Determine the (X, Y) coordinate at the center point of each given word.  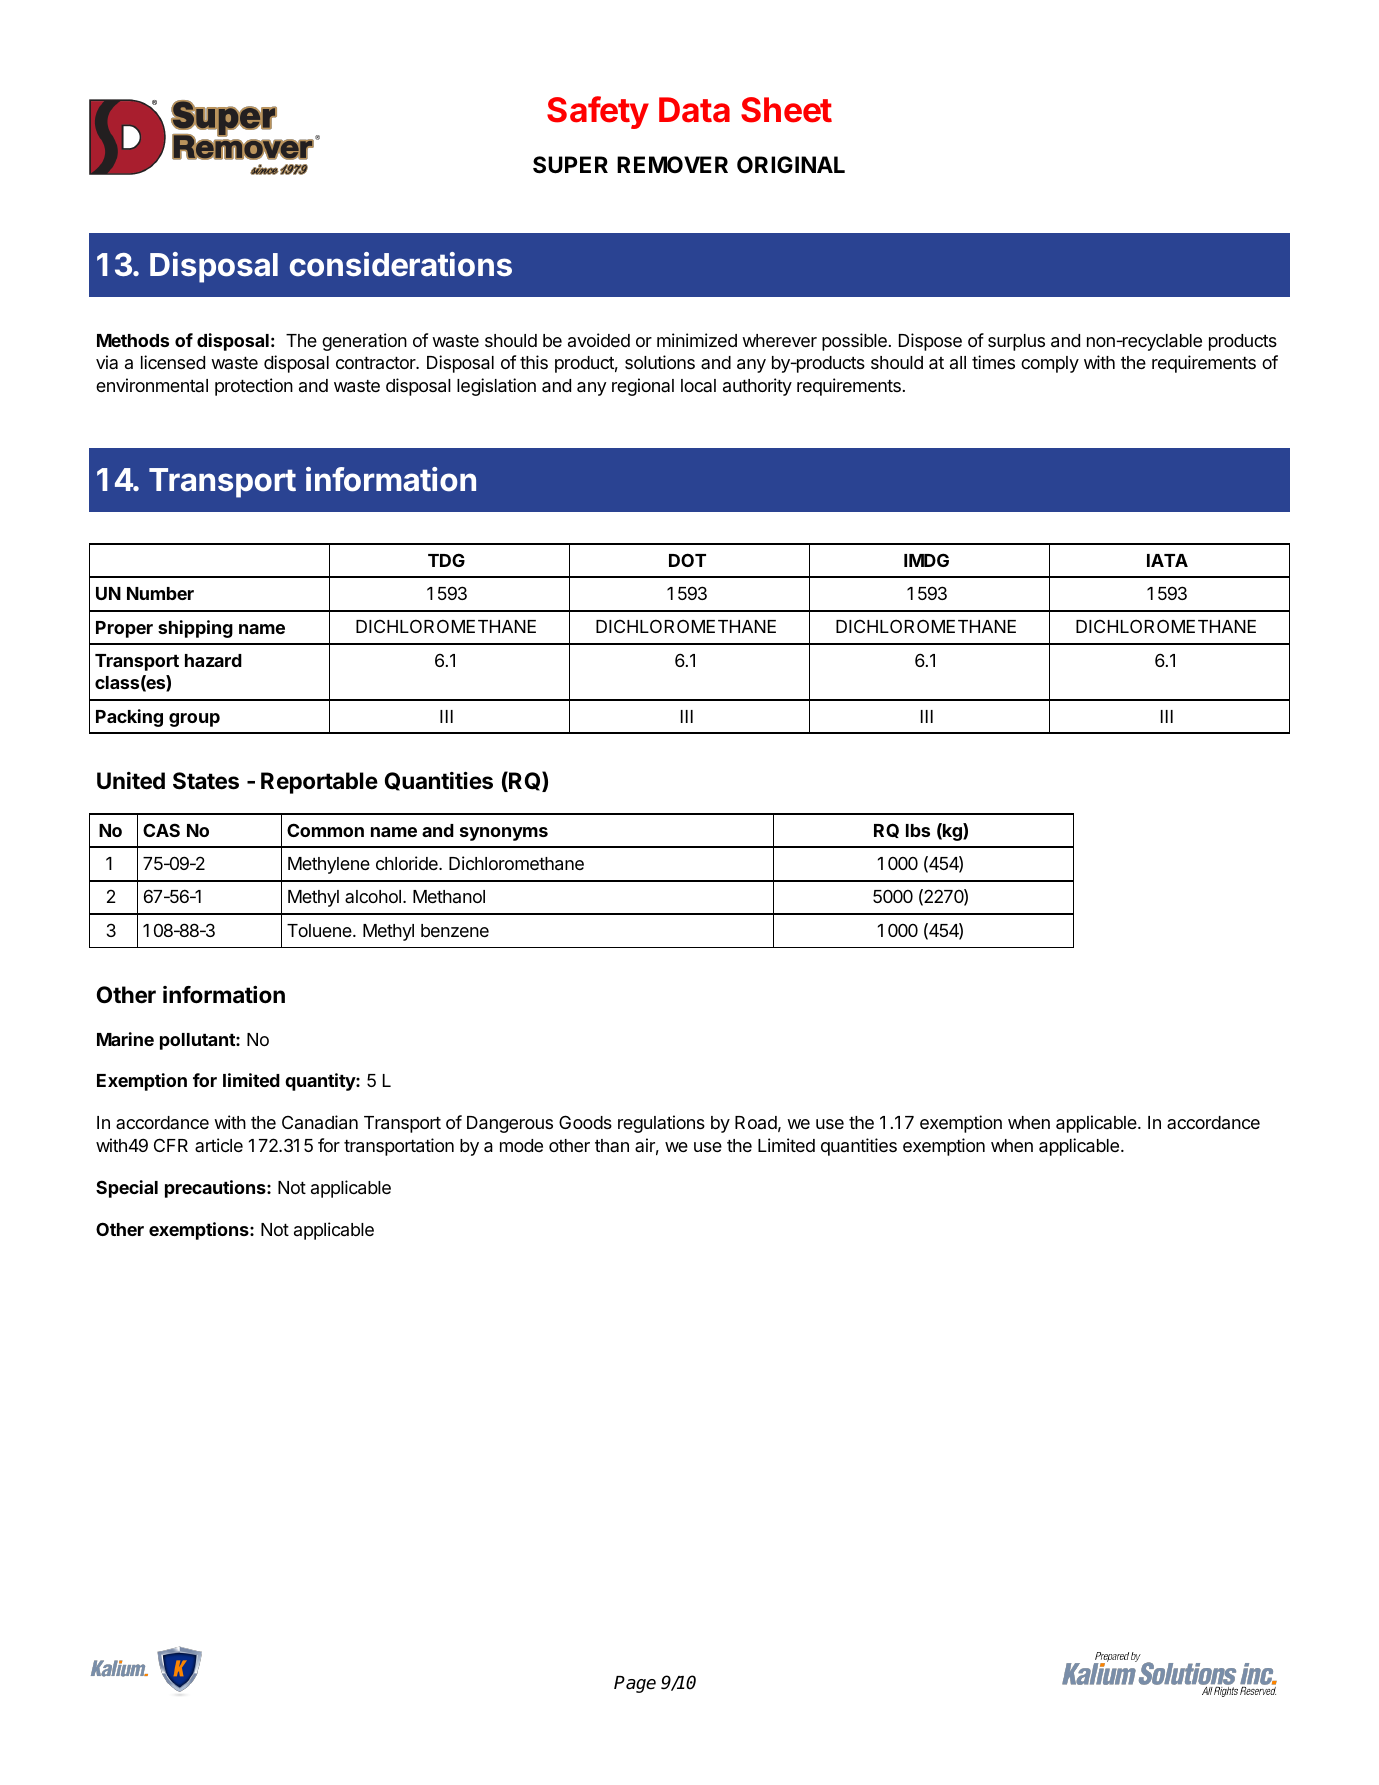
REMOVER (672, 164)
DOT (687, 560)
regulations (661, 1124)
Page (635, 1684)
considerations (401, 264)
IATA (1167, 560)
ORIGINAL (791, 164)
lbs (918, 830)
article (219, 1145)
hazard (213, 660)
